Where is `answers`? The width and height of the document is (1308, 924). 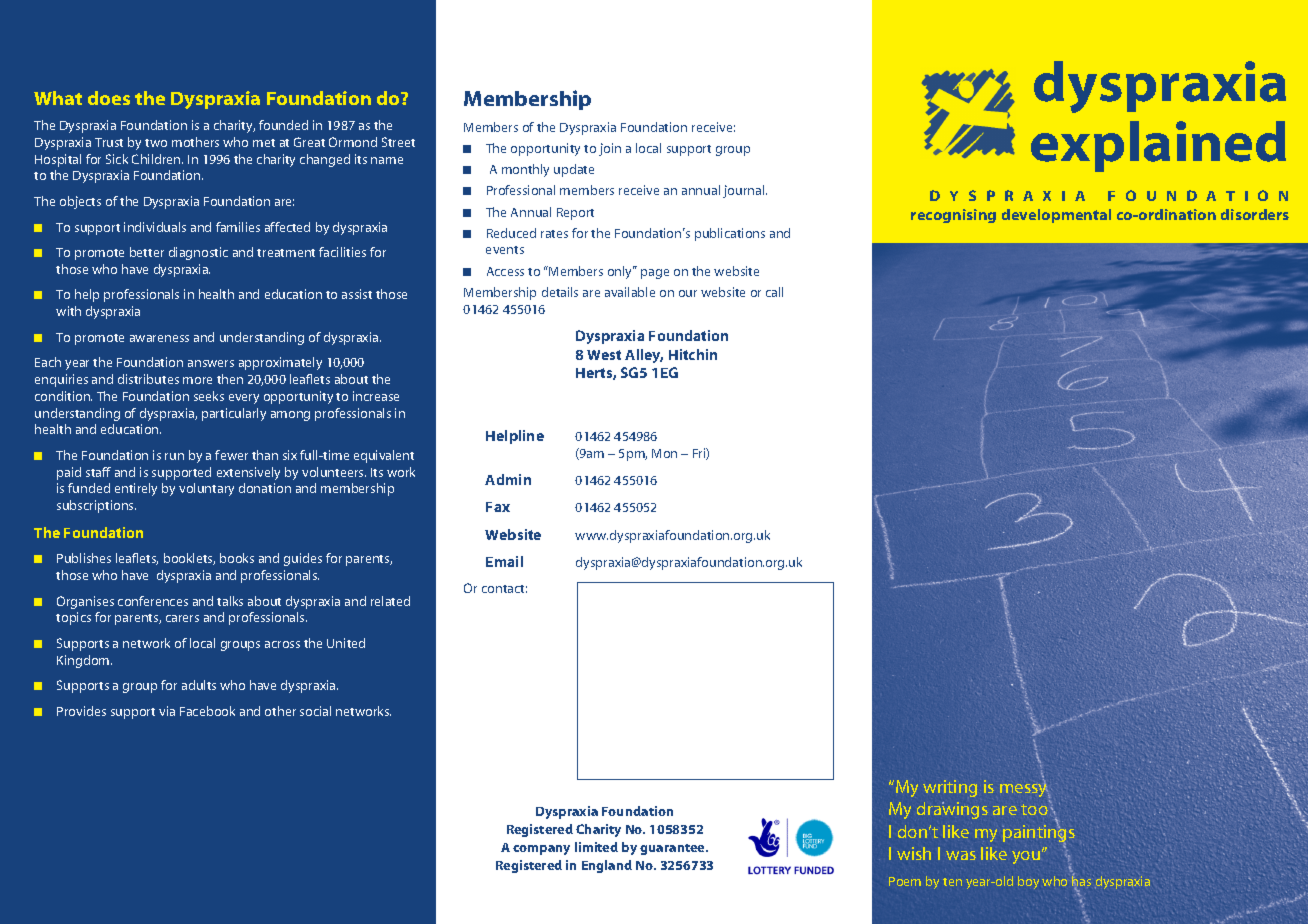 answers is located at coordinates (211, 363).
